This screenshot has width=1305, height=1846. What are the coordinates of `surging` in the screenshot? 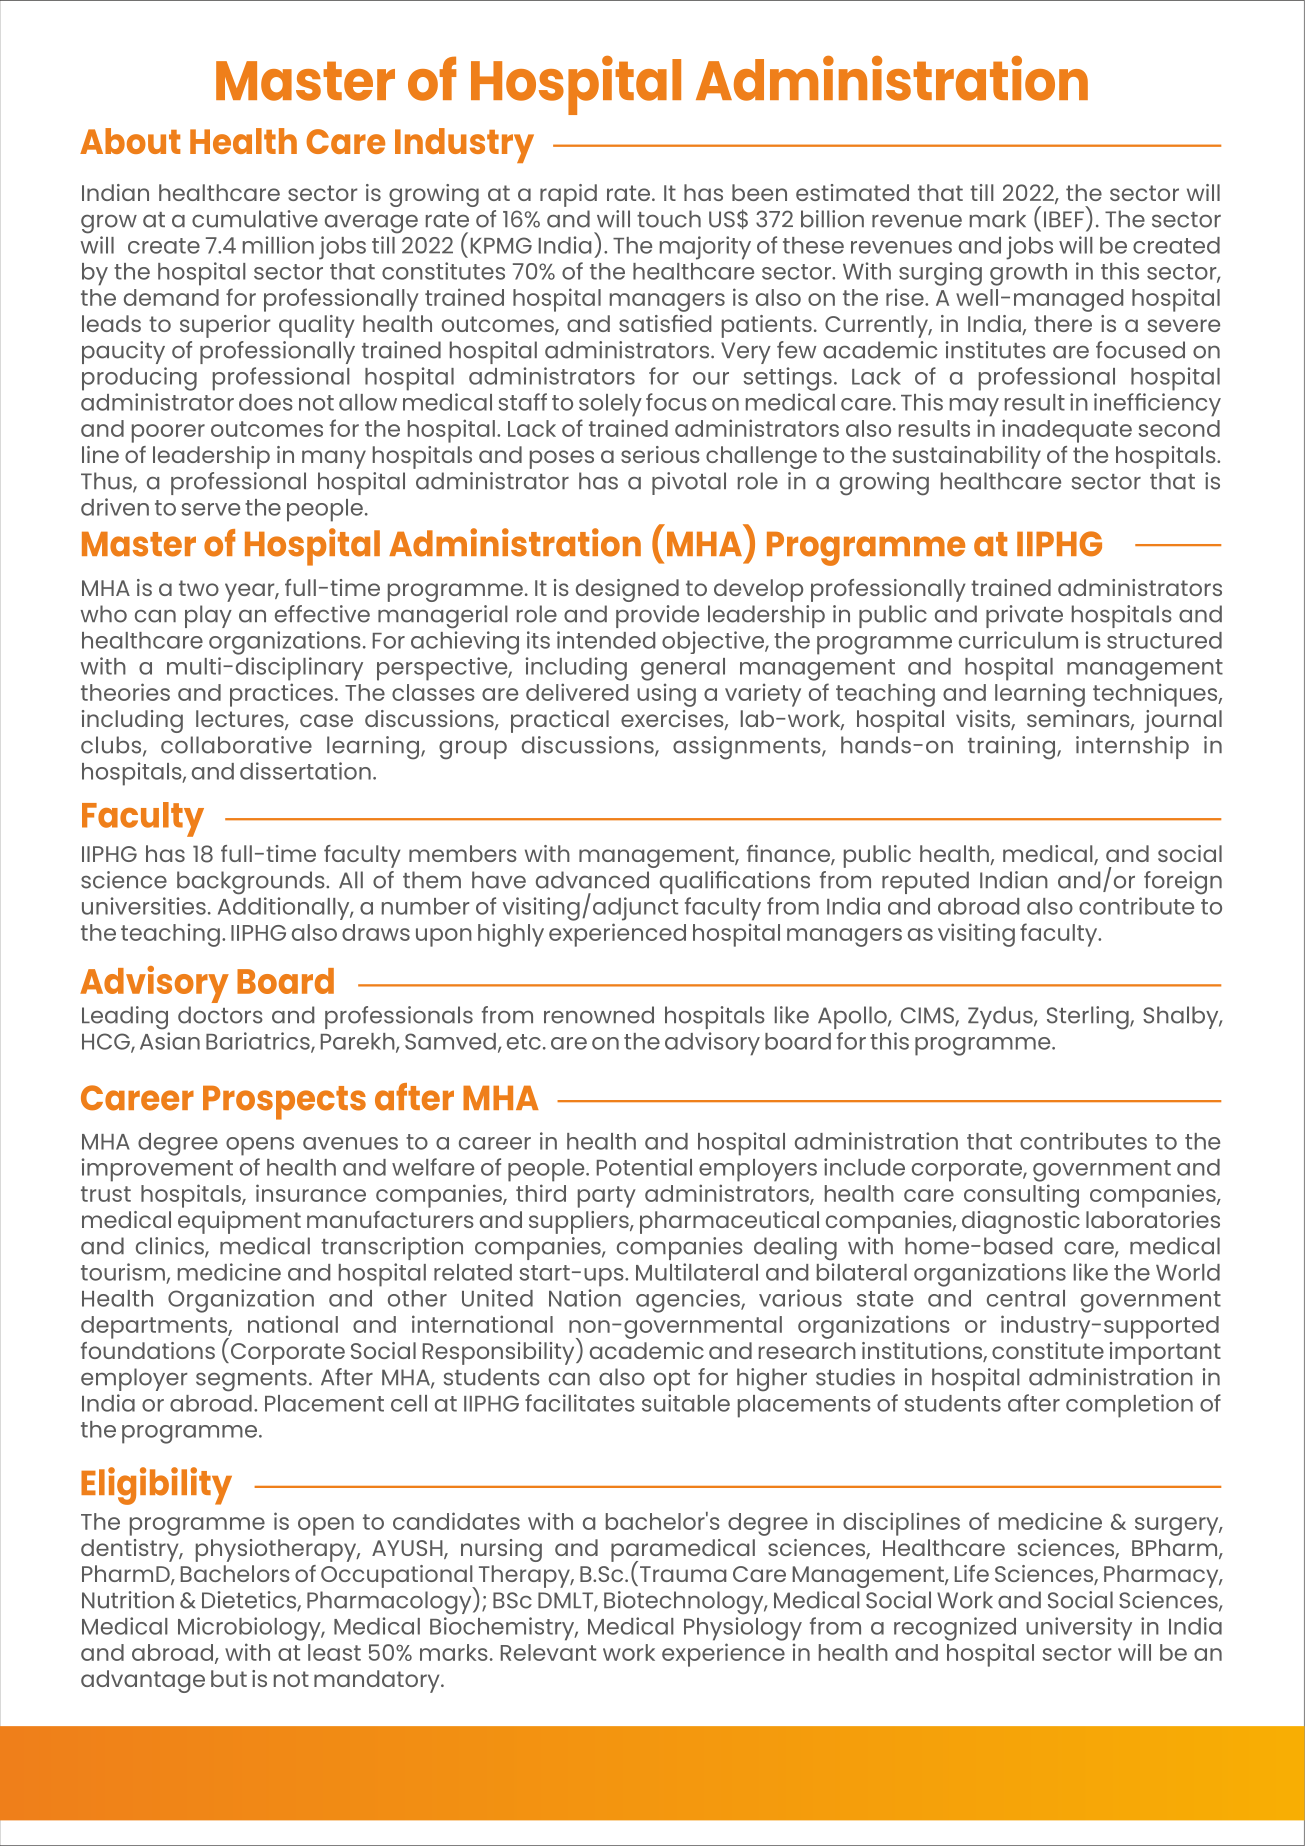 It's located at (940, 274).
